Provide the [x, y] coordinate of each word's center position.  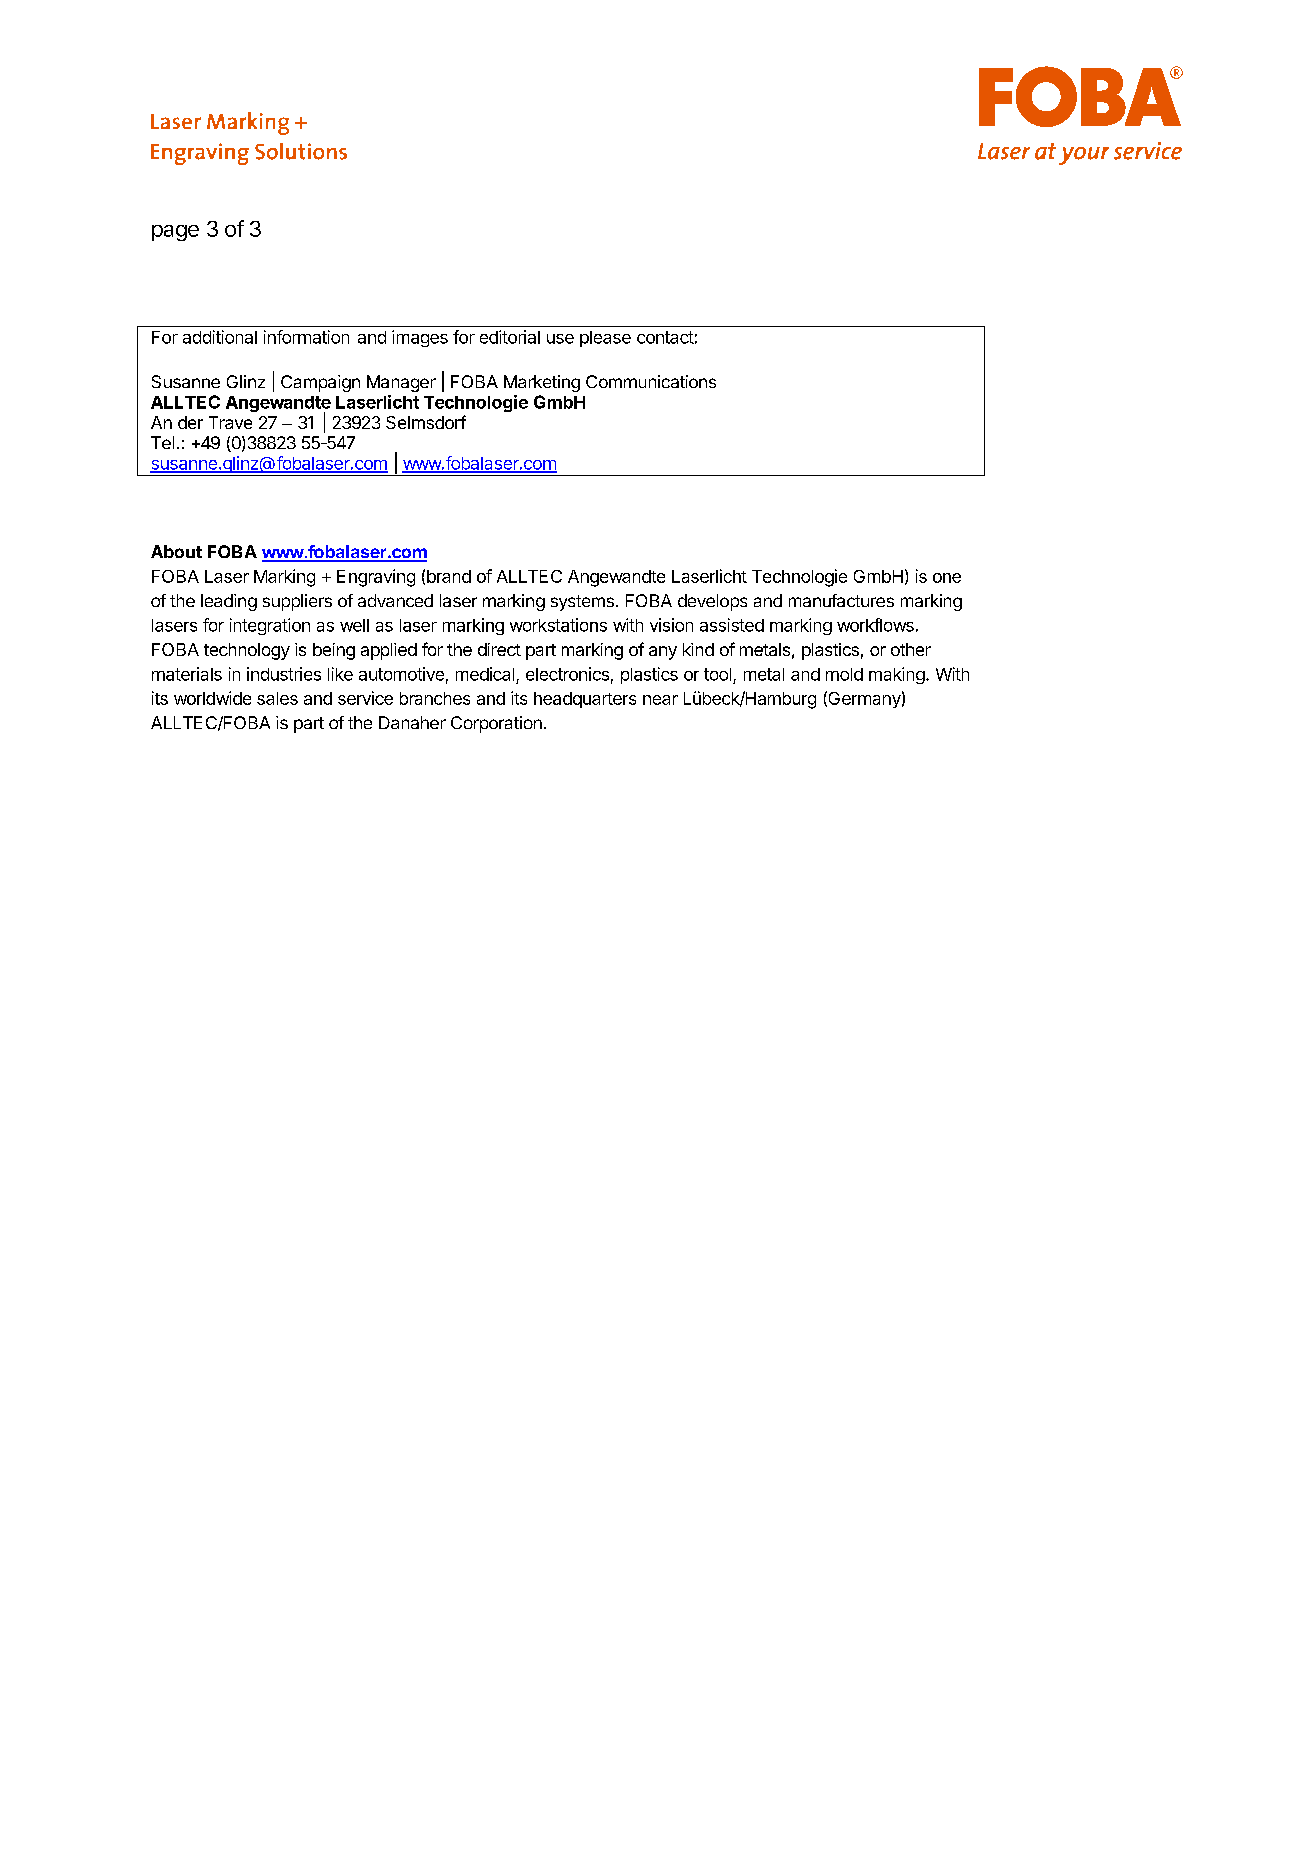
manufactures [841, 600]
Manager [401, 383]
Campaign [320, 383]
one [947, 578]
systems [582, 603]
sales [277, 698]
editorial [510, 337]
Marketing [542, 383]
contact [665, 337]
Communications [651, 381]
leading [229, 602]
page [175, 233]
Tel [162, 442]
